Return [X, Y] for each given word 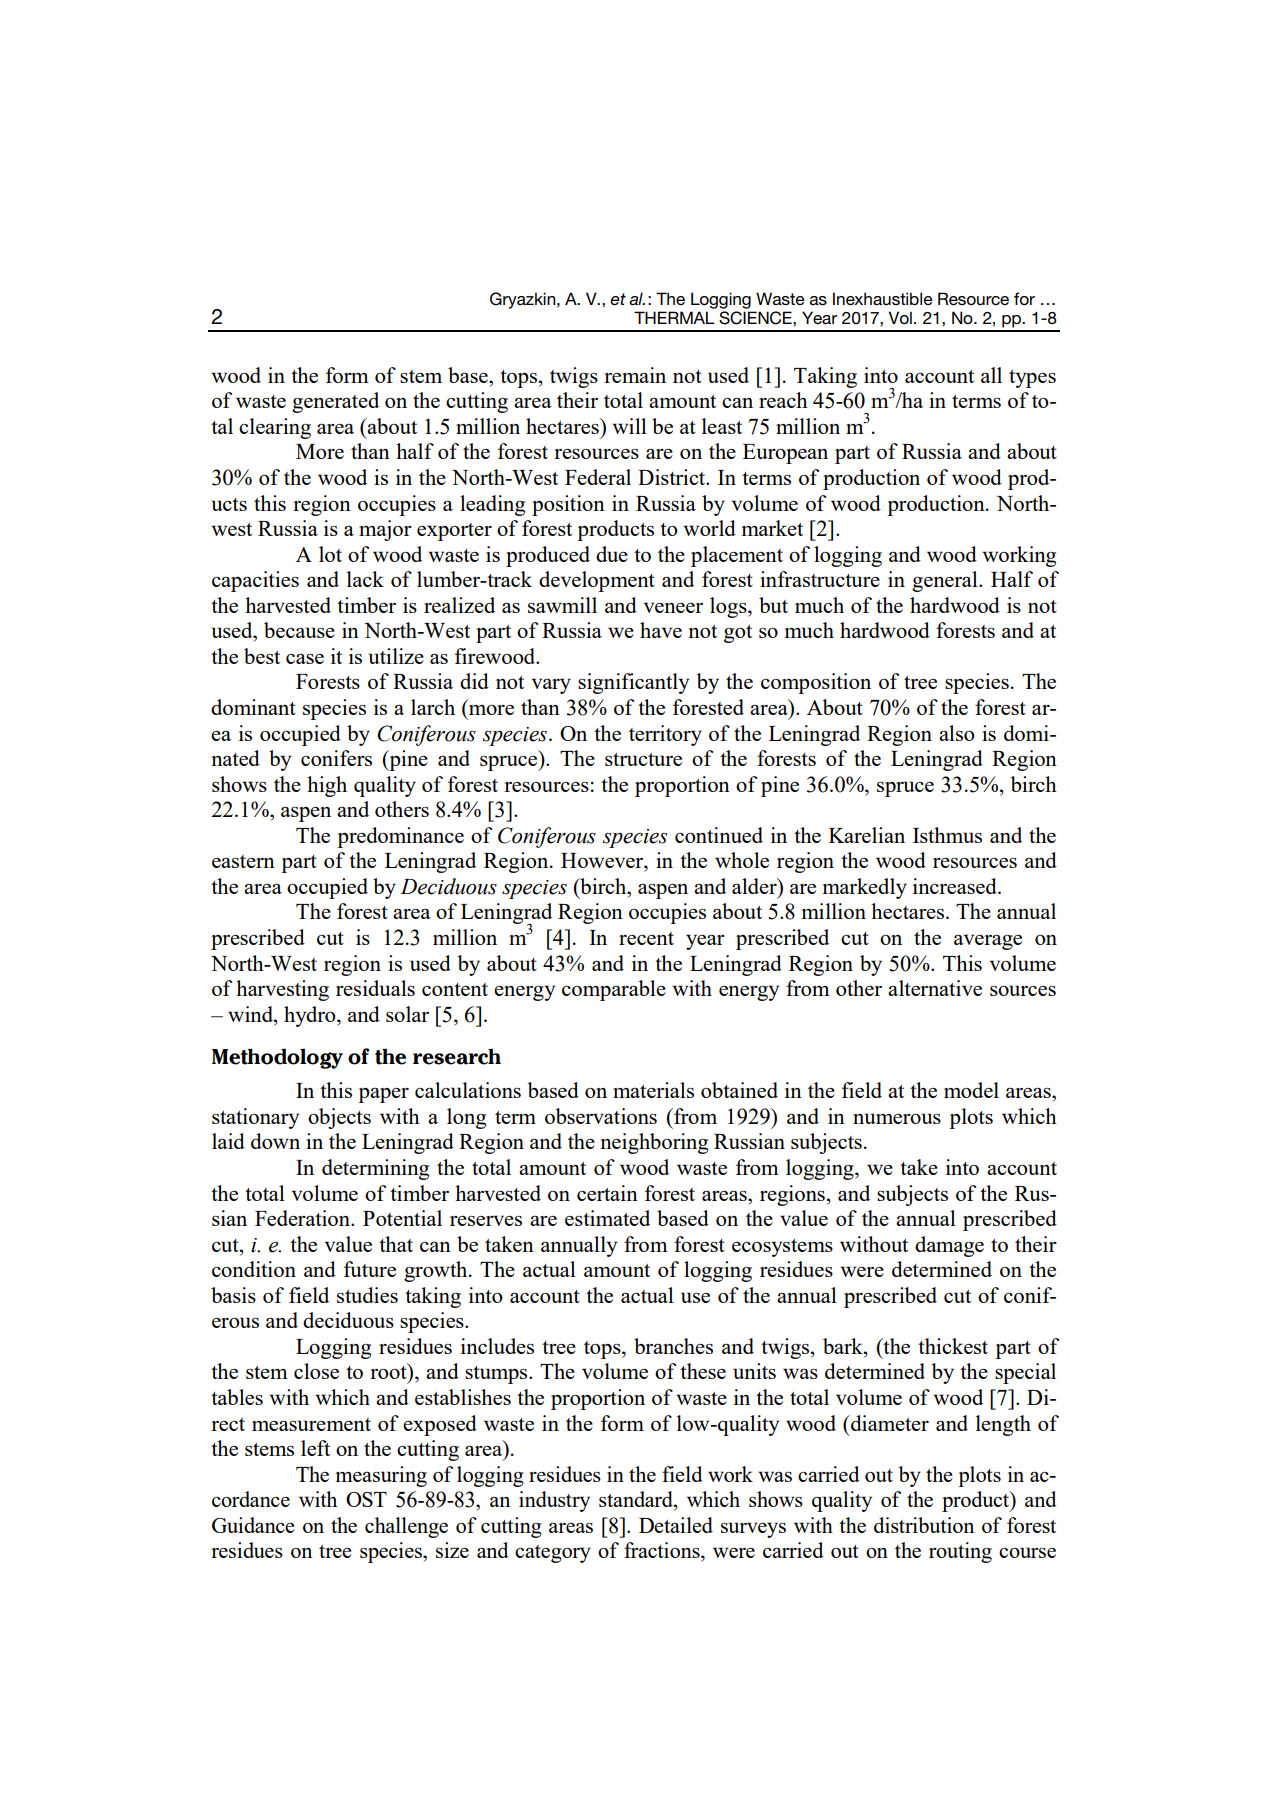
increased [956, 886]
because [299, 630]
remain [635, 375]
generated [335, 402]
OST [366, 1499]
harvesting [282, 990]
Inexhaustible [883, 299]
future [370, 1269]
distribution [924, 1525]
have [661, 630]
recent [646, 938]
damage [949, 1246]
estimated [607, 1218]
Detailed [676, 1525]
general [946, 581]
